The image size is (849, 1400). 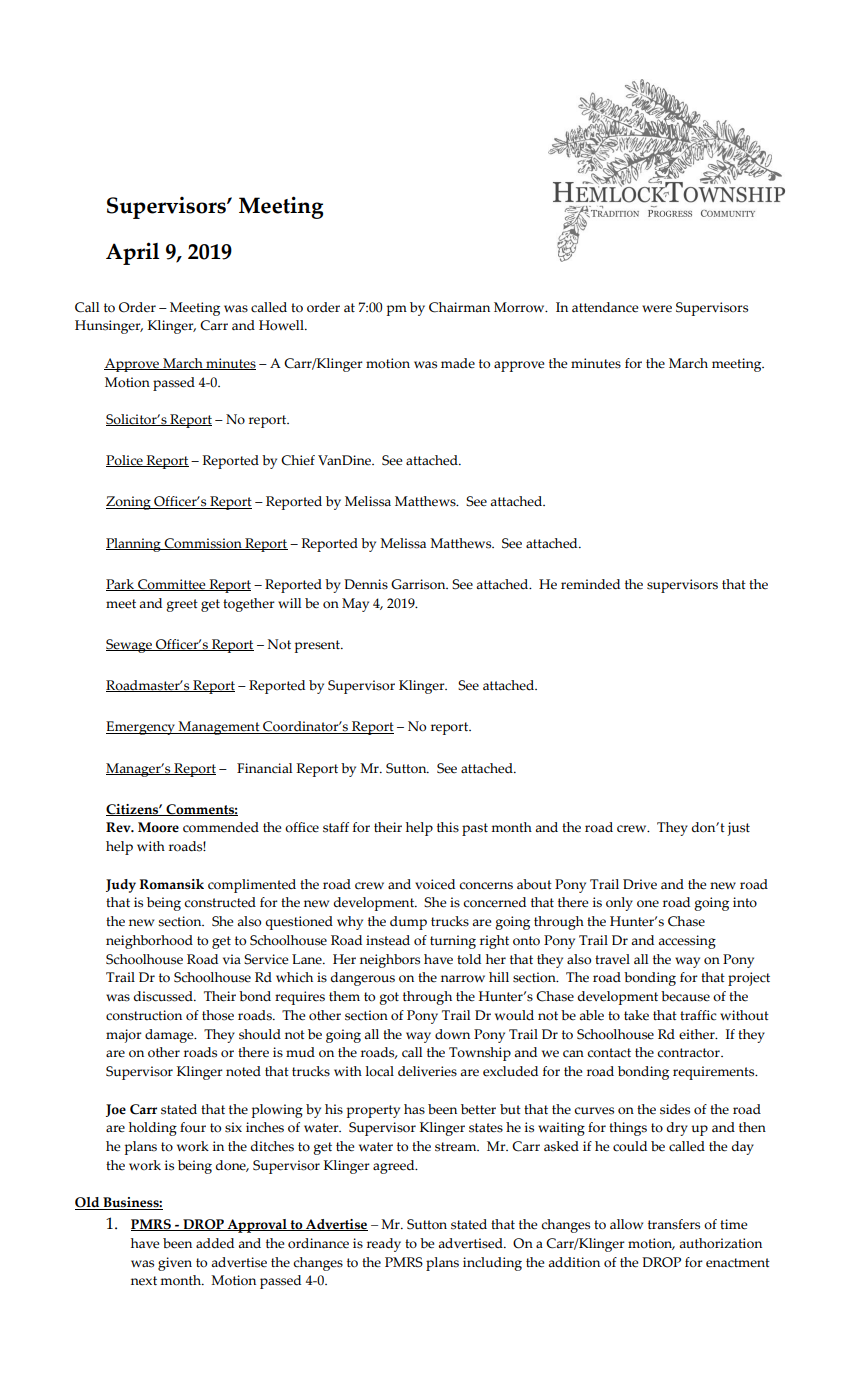 What do you see at coordinates (125, 461) in the document?
I see `Police` at bounding box center [125, 461].
